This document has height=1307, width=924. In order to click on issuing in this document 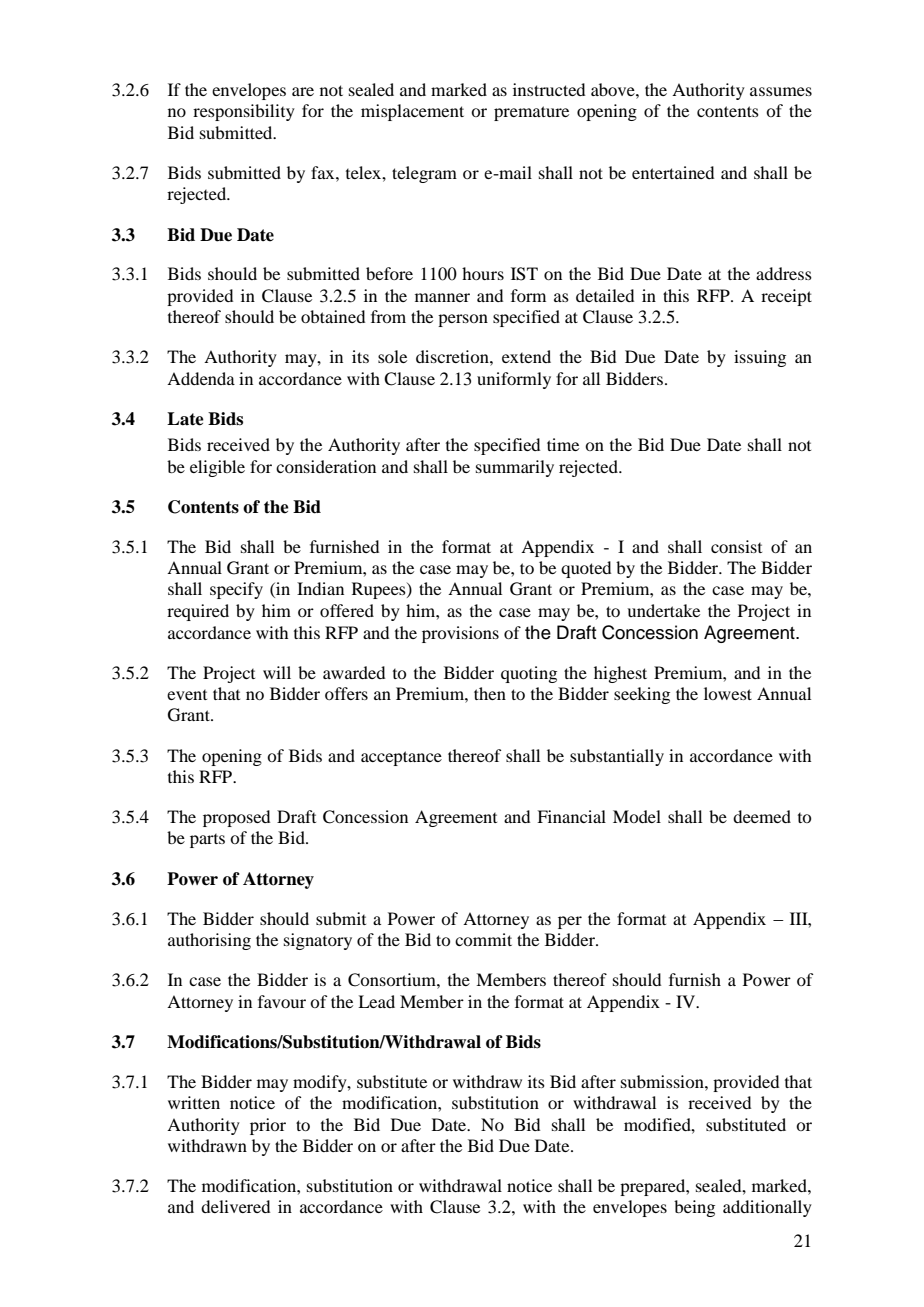, I will do `click(760, 358)`.
